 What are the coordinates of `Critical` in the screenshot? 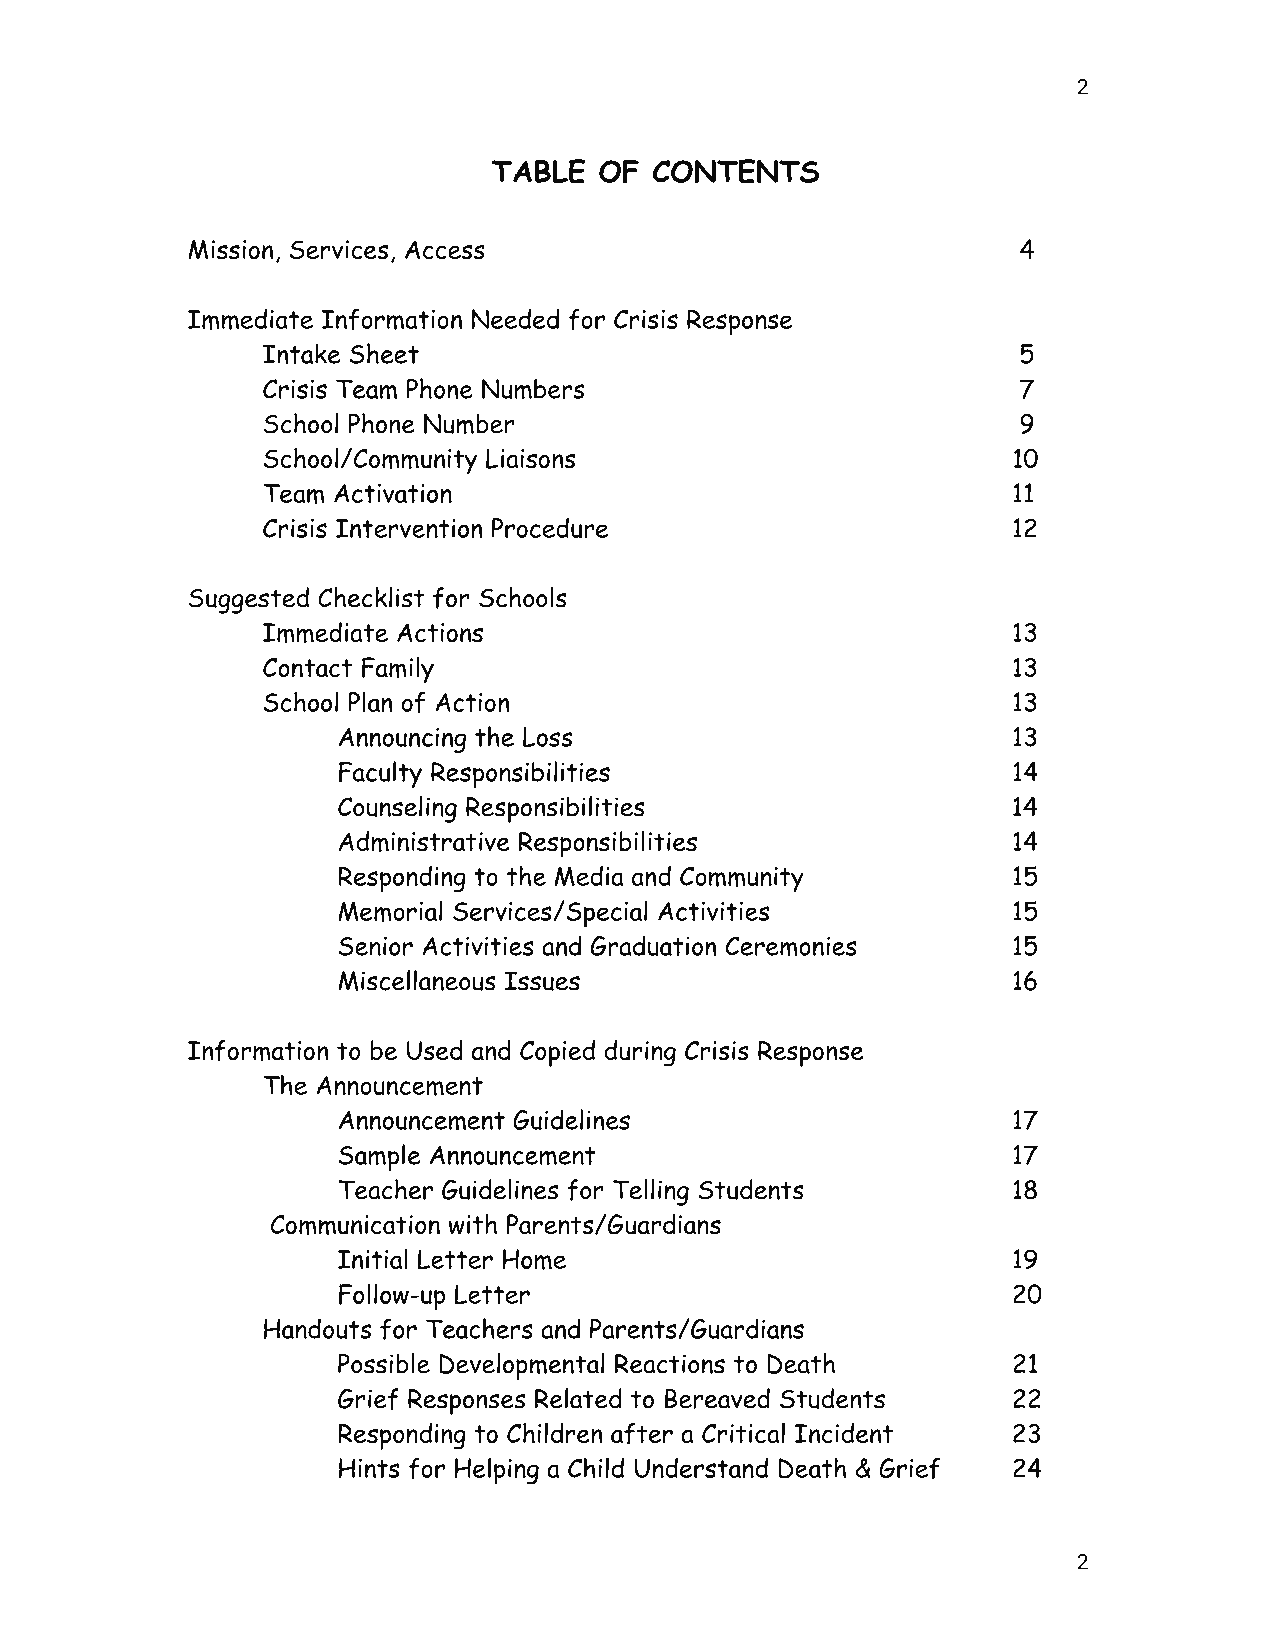 It's located at (743, 1433).
